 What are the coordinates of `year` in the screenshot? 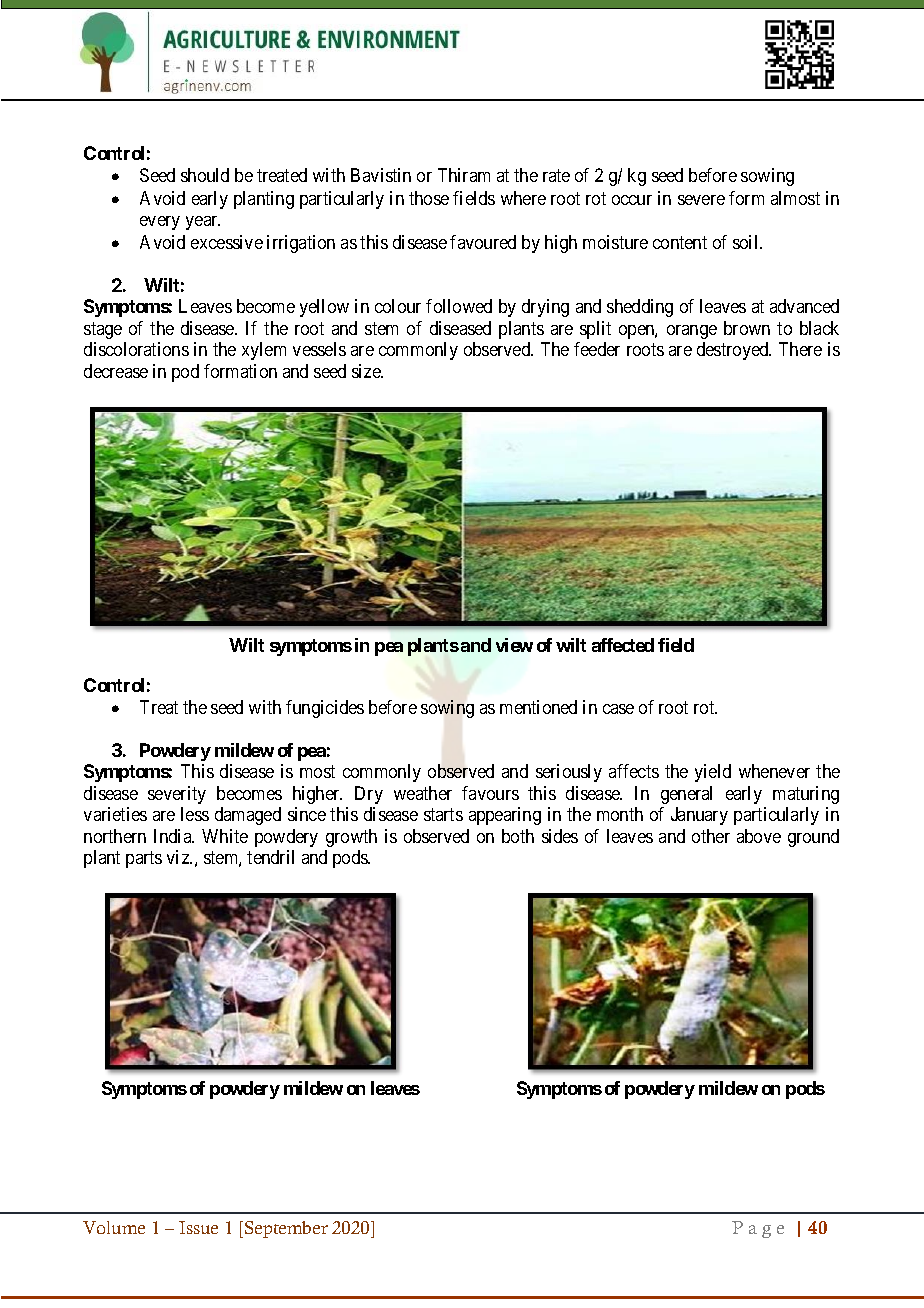 It's located at (203, 223).
